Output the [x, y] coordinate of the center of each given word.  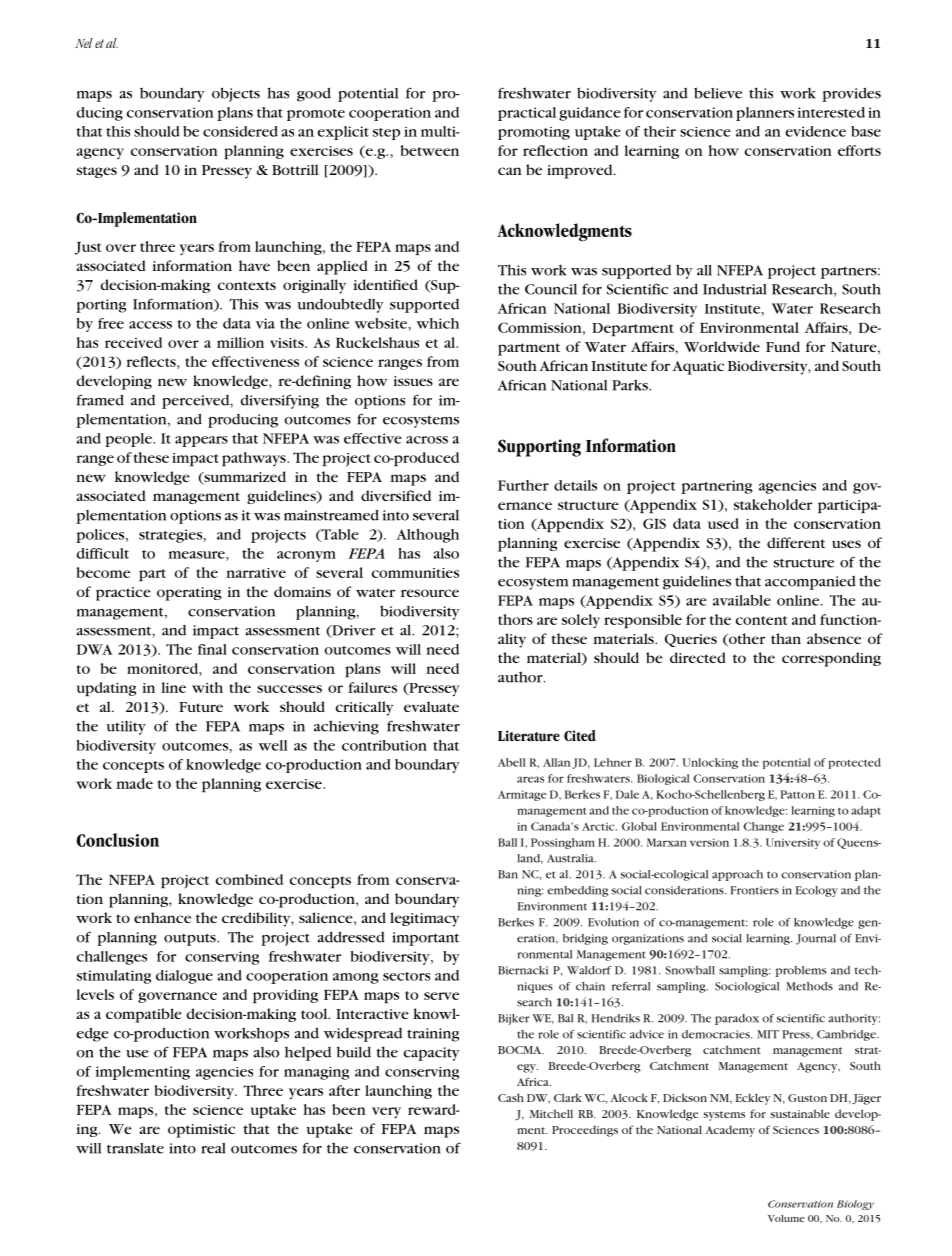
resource [430, 593]
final [212, 649]
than [786, 638]
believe [718, 93]
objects [236, 94]
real [213, 1148]
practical [527, 114]
